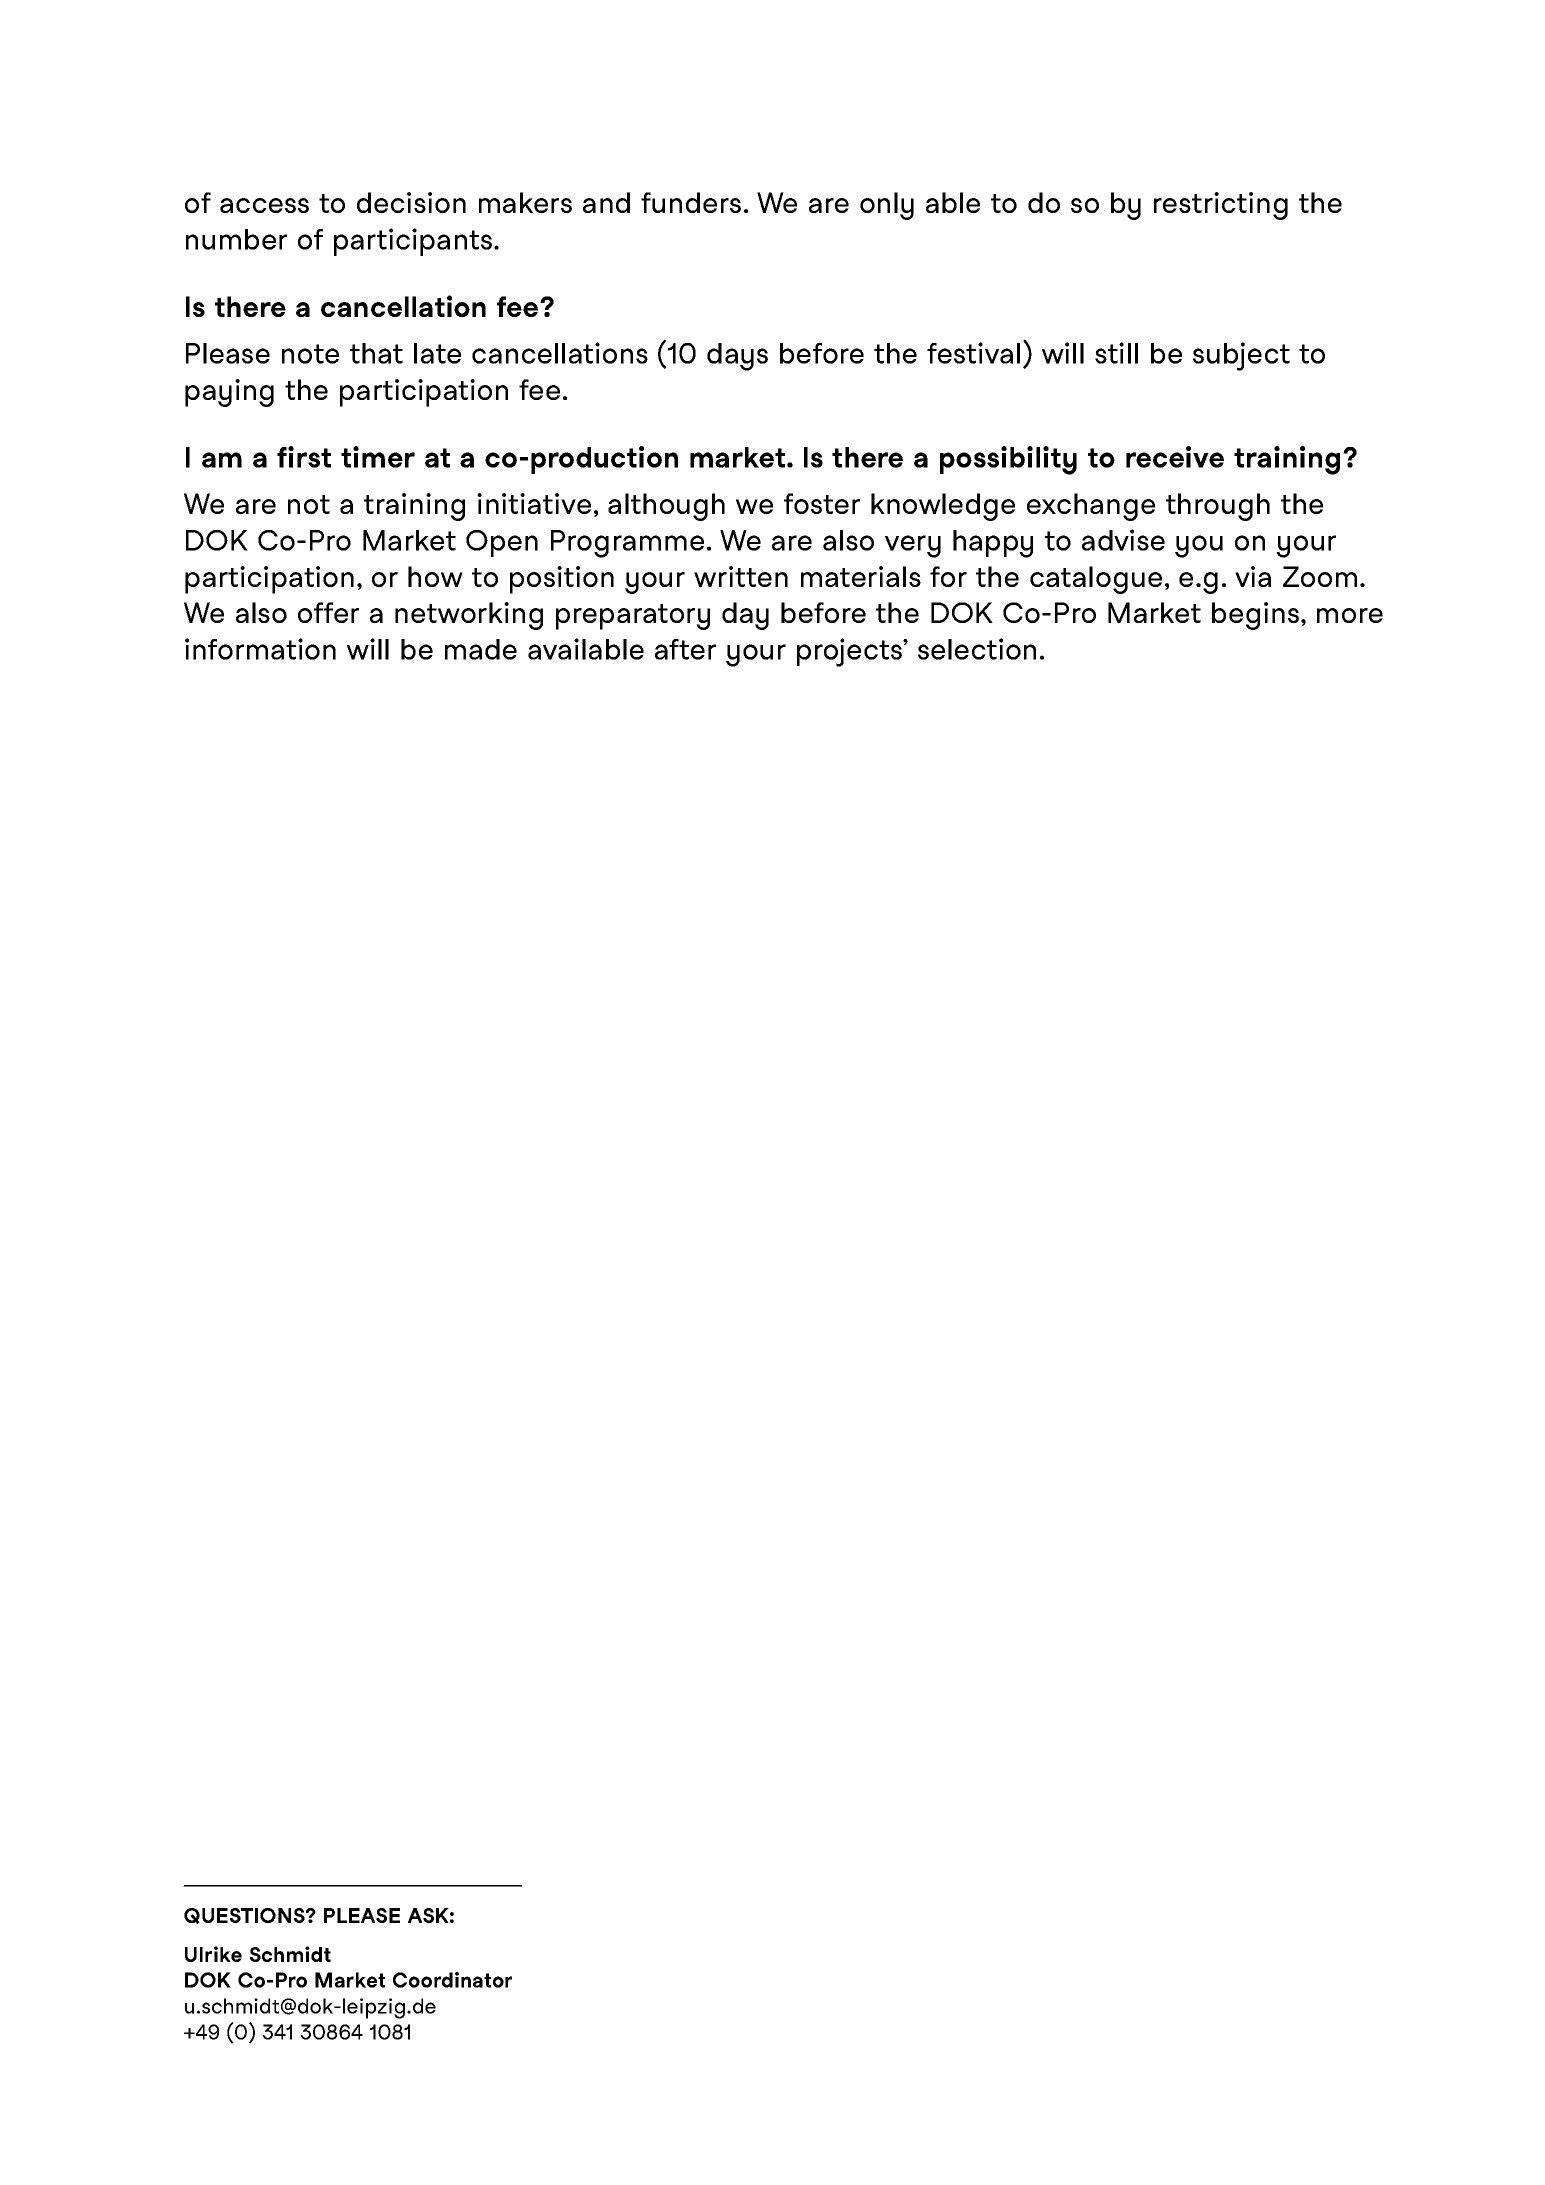  What do you see at coordinates (413, 242) in the screenshot?
I see `participants` at bounding box center [413, 242].
